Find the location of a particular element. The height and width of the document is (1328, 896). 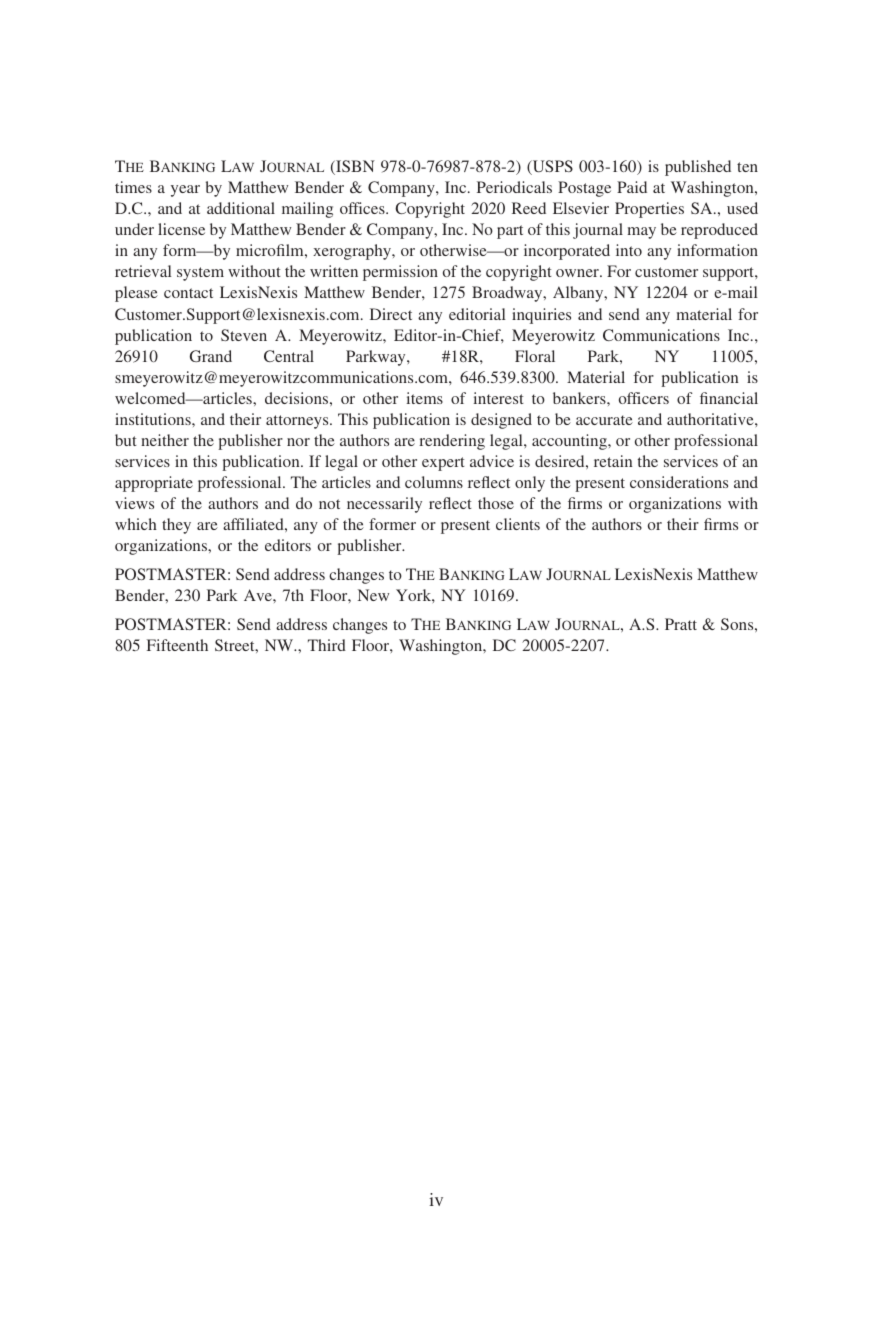

they is located at coordinates (176, 526).
